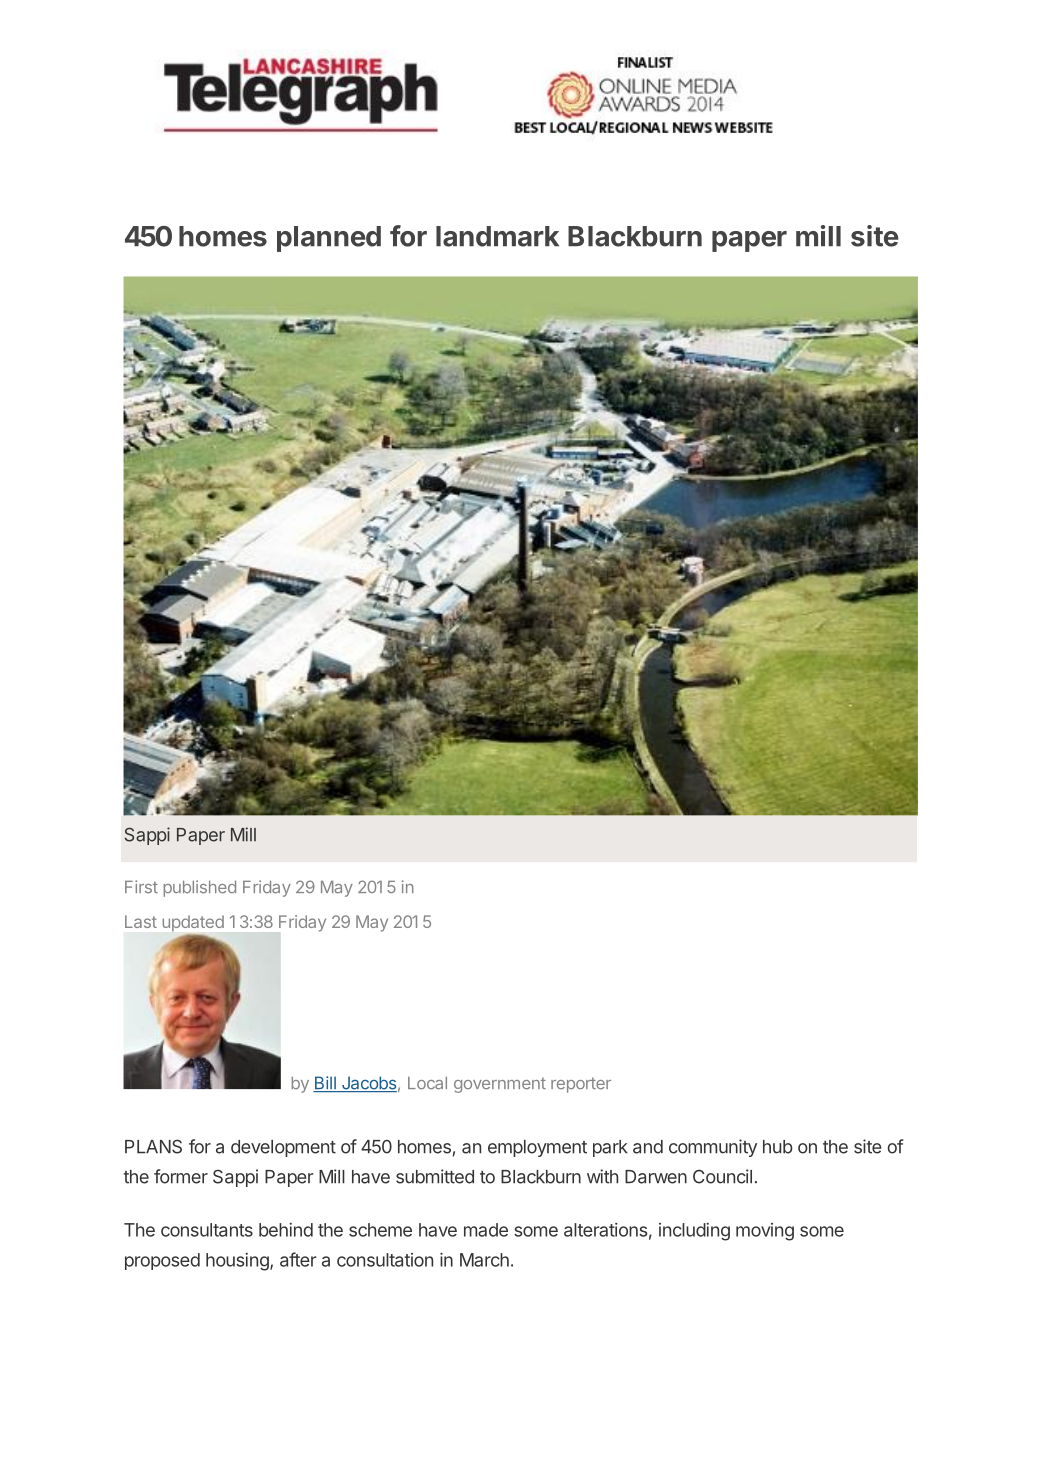 The width and height of the screenshot is (1038, 1467). I want to click on planned, so click(329, 239).
